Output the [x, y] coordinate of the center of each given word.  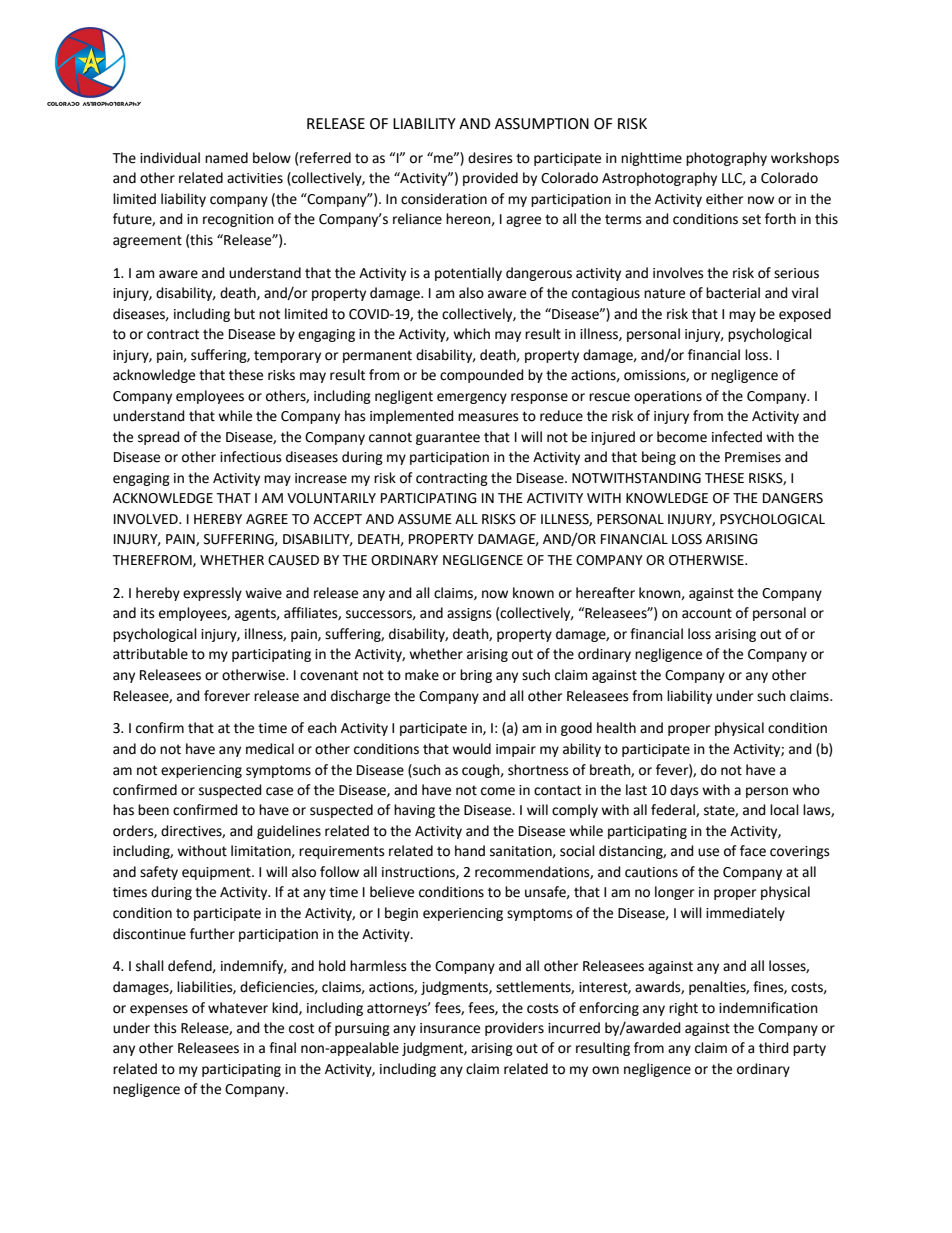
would [471, 749]
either [724, 199]
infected [737, 437]
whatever [238, 1008]
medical [270, 749]
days [684, 791]
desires [490, 158]
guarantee [448, 438]
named [226, 158]
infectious [251, 457]
